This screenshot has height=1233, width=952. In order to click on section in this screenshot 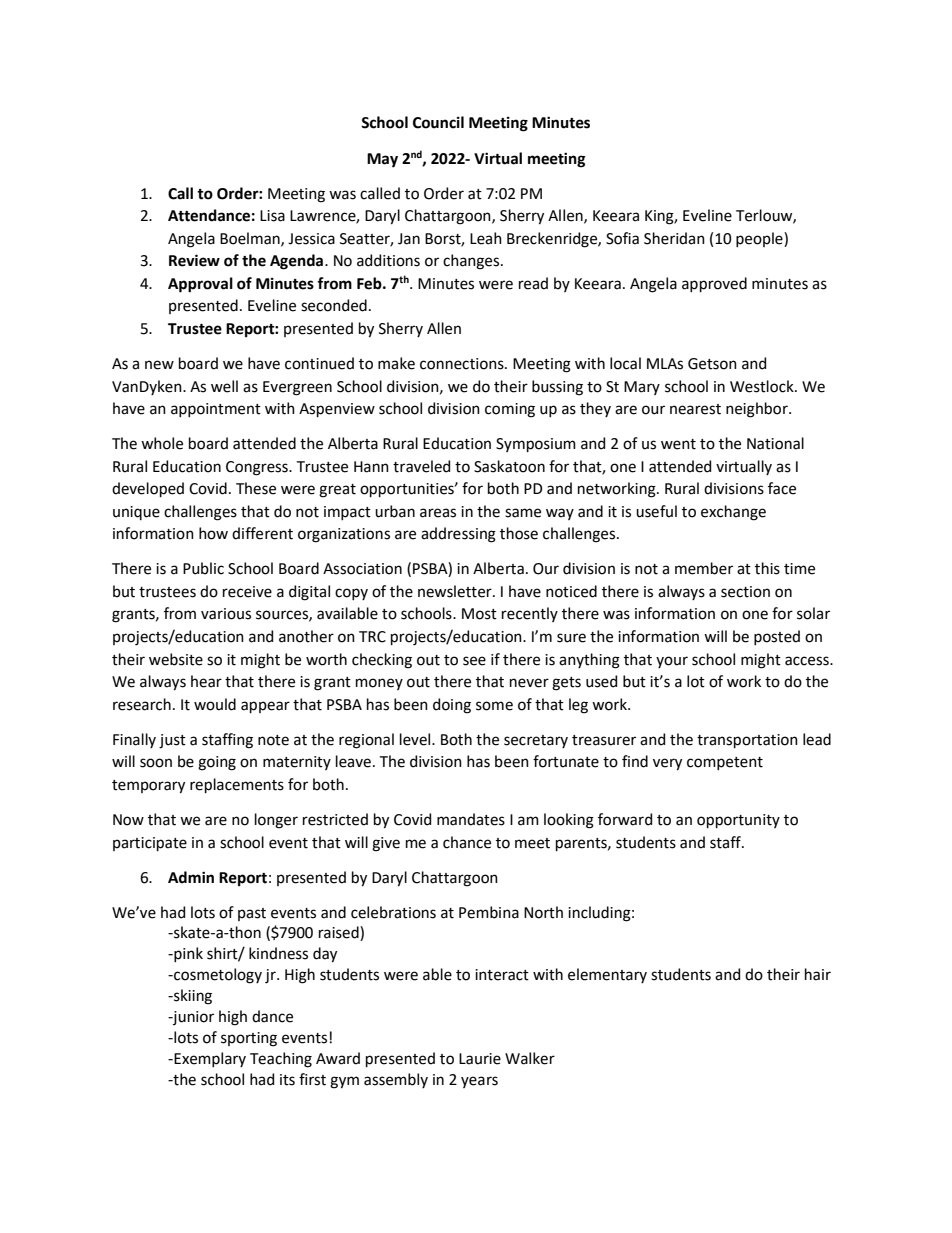, I will do `click(745, 592)`.
